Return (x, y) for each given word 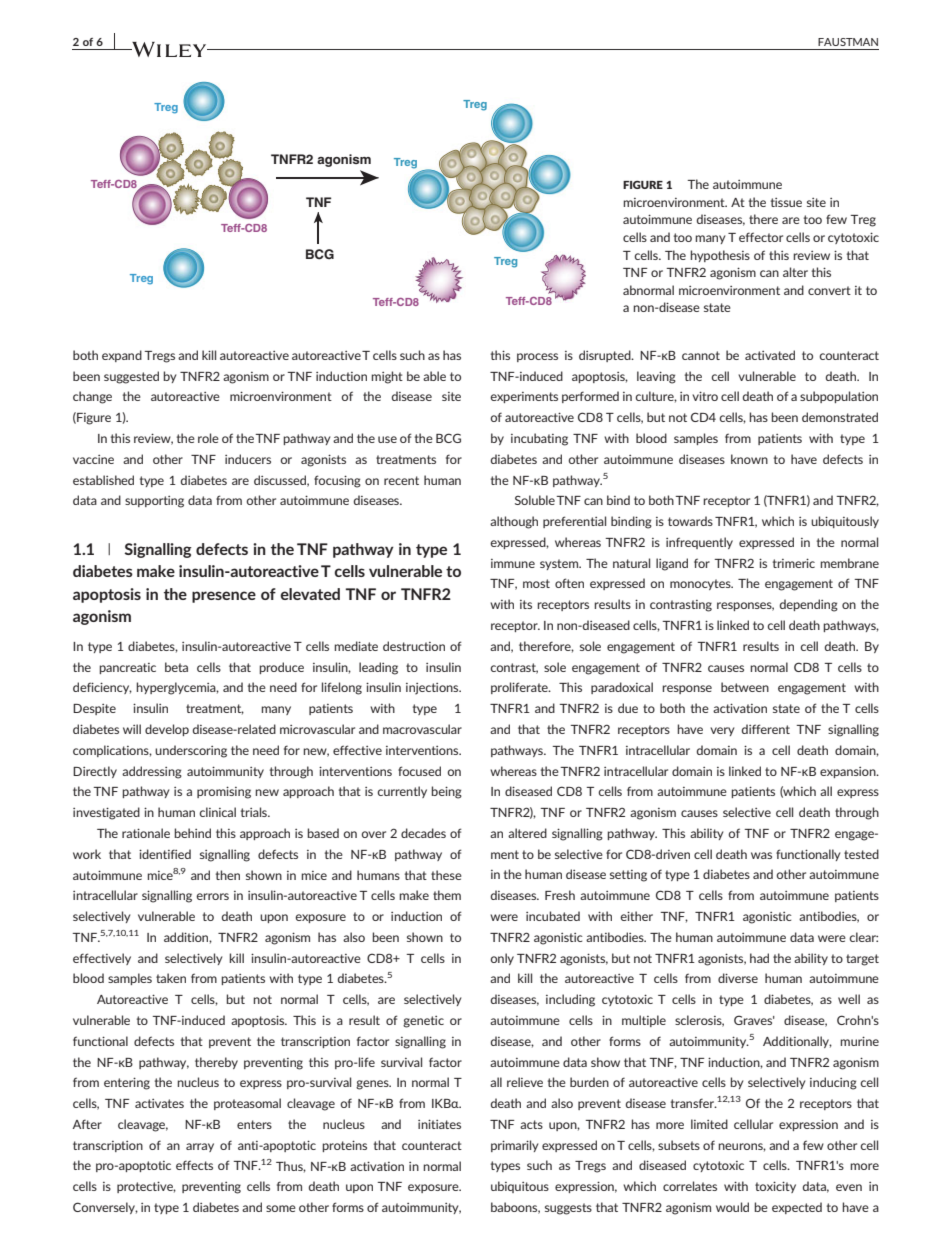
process (537, 357)
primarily (514, 1146)
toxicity (775, 1187)
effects (194, 1165)
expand (122, 356)
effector (761, 237)
